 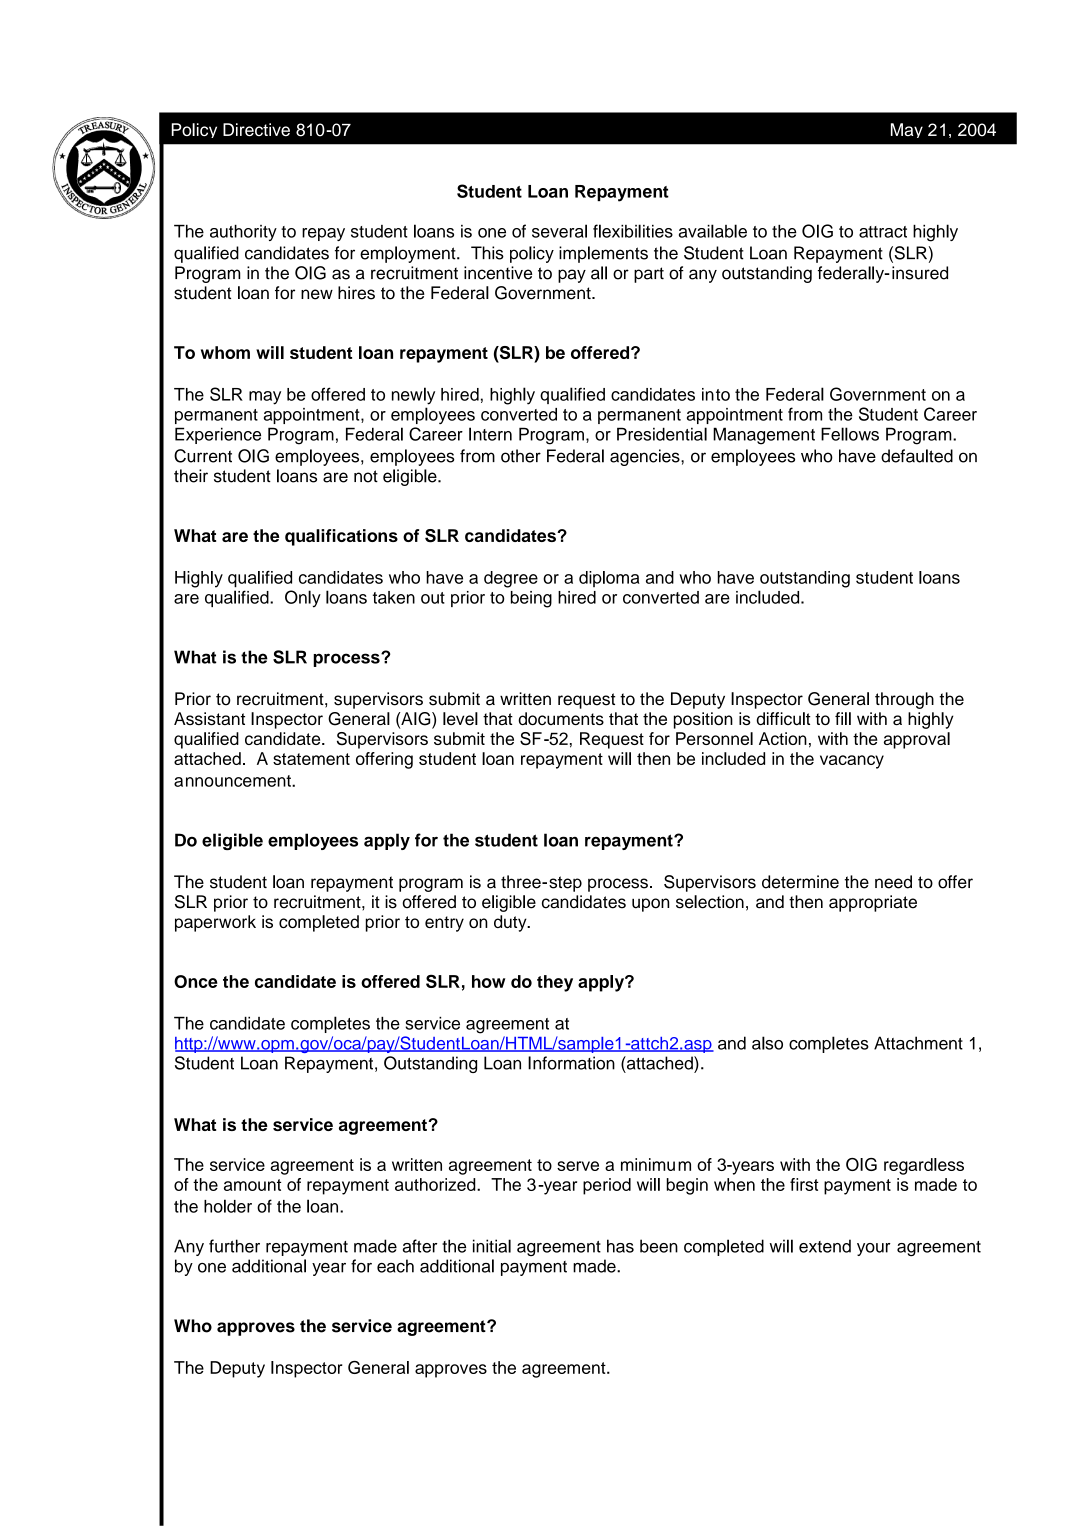 What do you see at coordinates (843, 718) in the page?
I see `fill` at bounding box center [843, 718].
